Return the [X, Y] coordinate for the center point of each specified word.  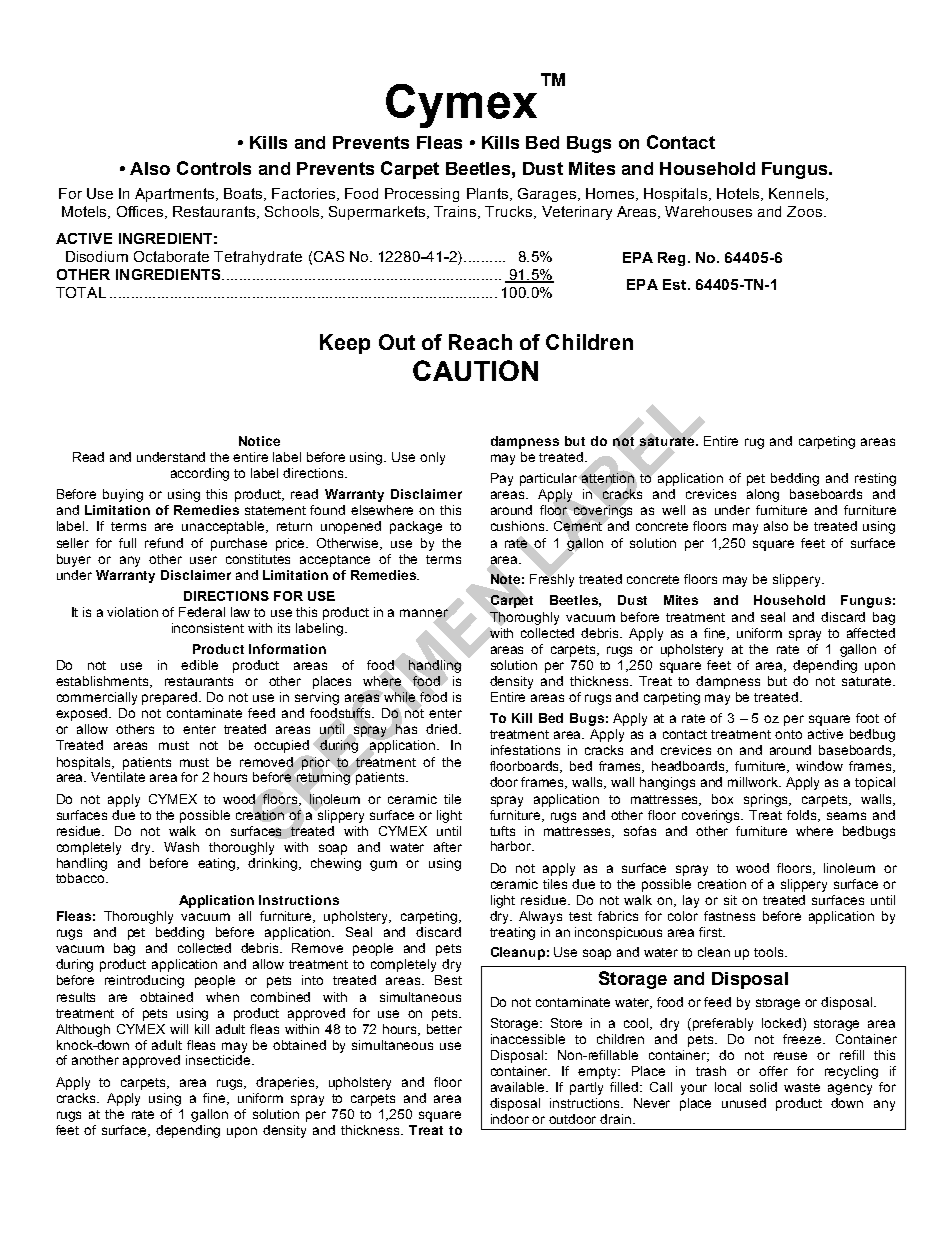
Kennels [798, 194]
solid [763, 1087]
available [519, 1087]
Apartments [176, 195]
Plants [489, 194]
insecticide [219, 1060]
